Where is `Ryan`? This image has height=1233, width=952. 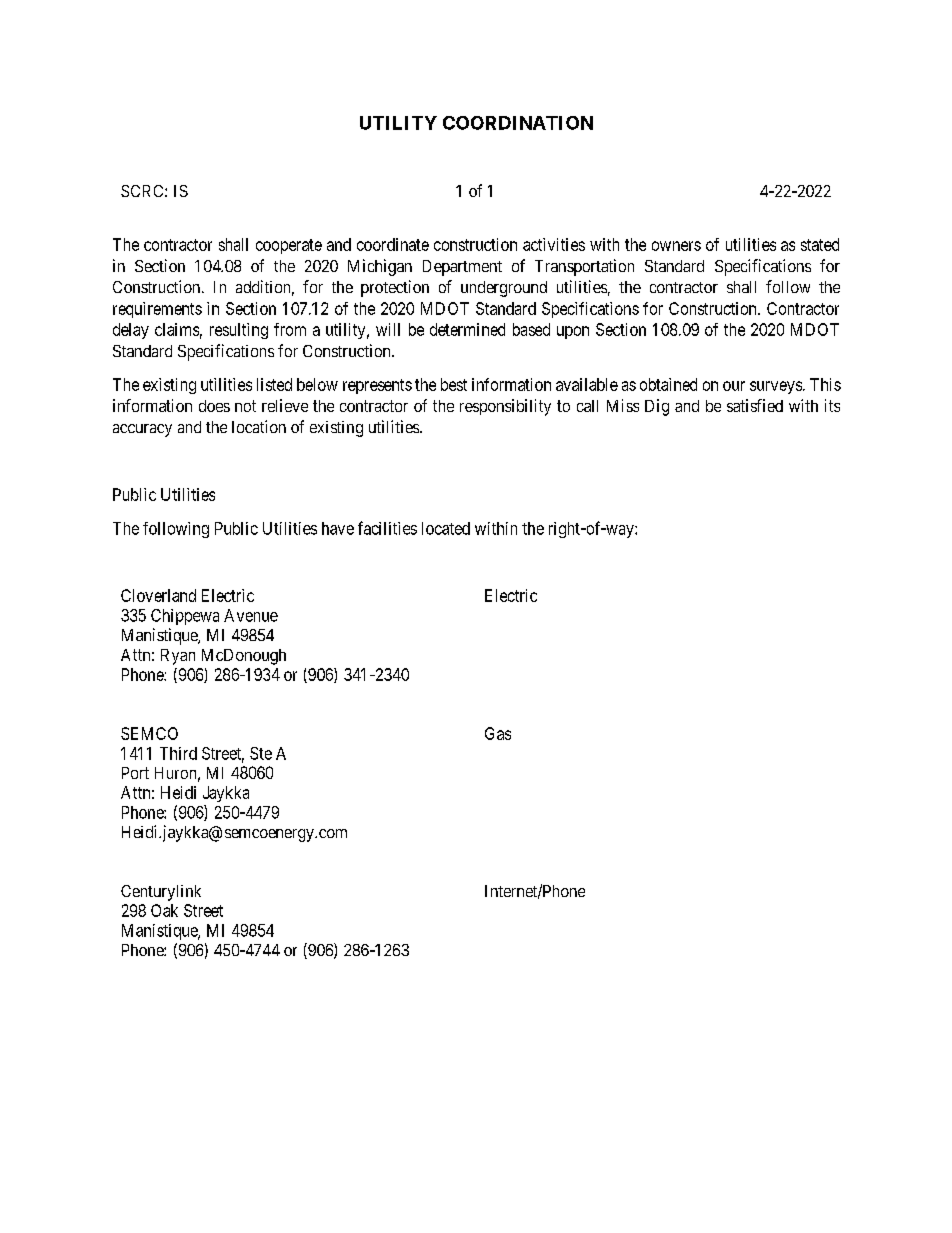 Ryan is located at coordinates (178, 657).
